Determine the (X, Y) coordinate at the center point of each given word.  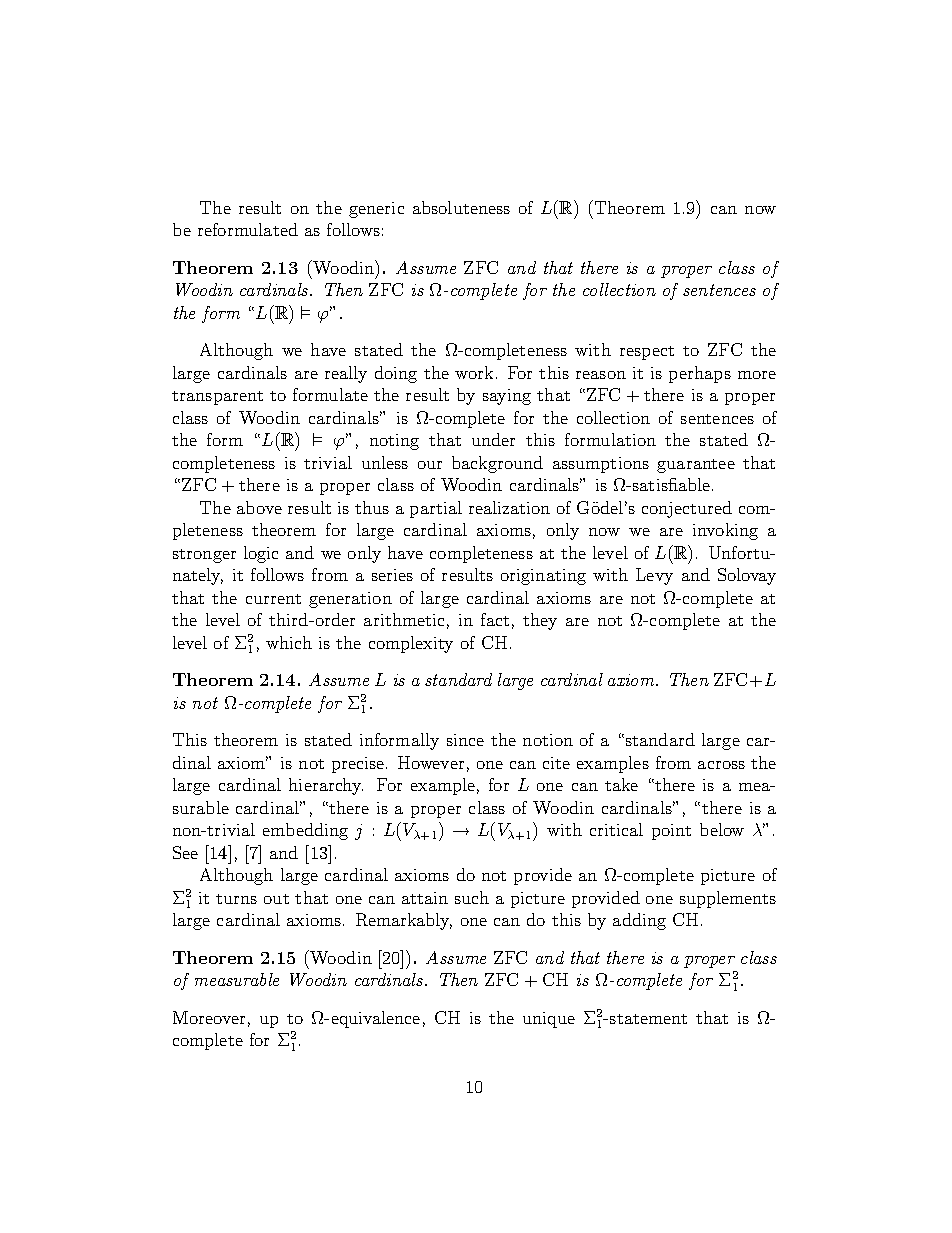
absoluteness (461, 207)
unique (549, 1020)
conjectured (687, 509)
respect (647, 353)
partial (436, 509)
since (465, 740)
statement (648, 1019)
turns (236, 899)
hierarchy (326, 786)
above (259, 507)
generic (376, 210)
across (721, 765)
